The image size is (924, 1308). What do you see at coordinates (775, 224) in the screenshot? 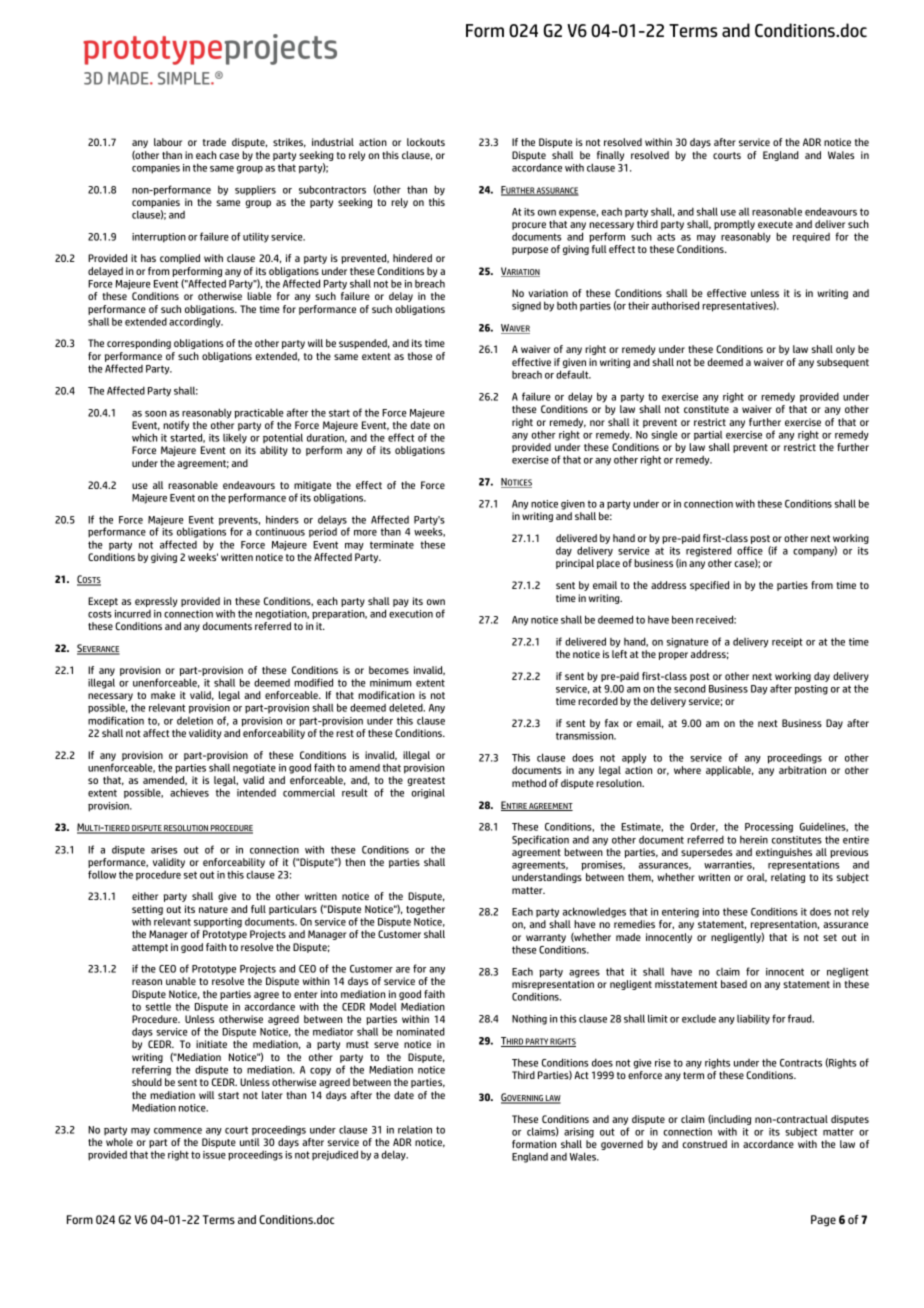
I see `execute` at bounding box center [775, 224].
